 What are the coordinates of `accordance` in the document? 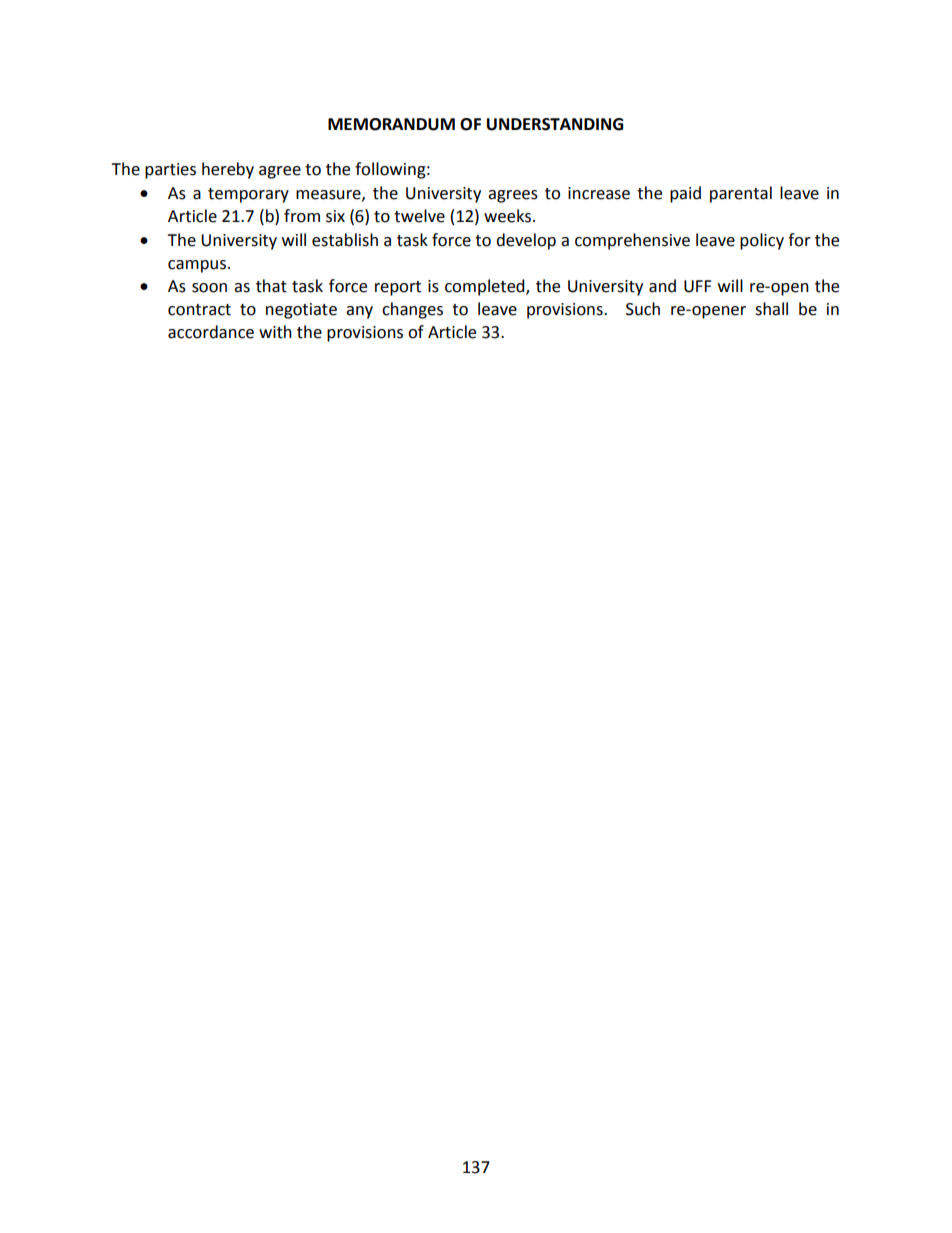 It's located at (211, 332).
